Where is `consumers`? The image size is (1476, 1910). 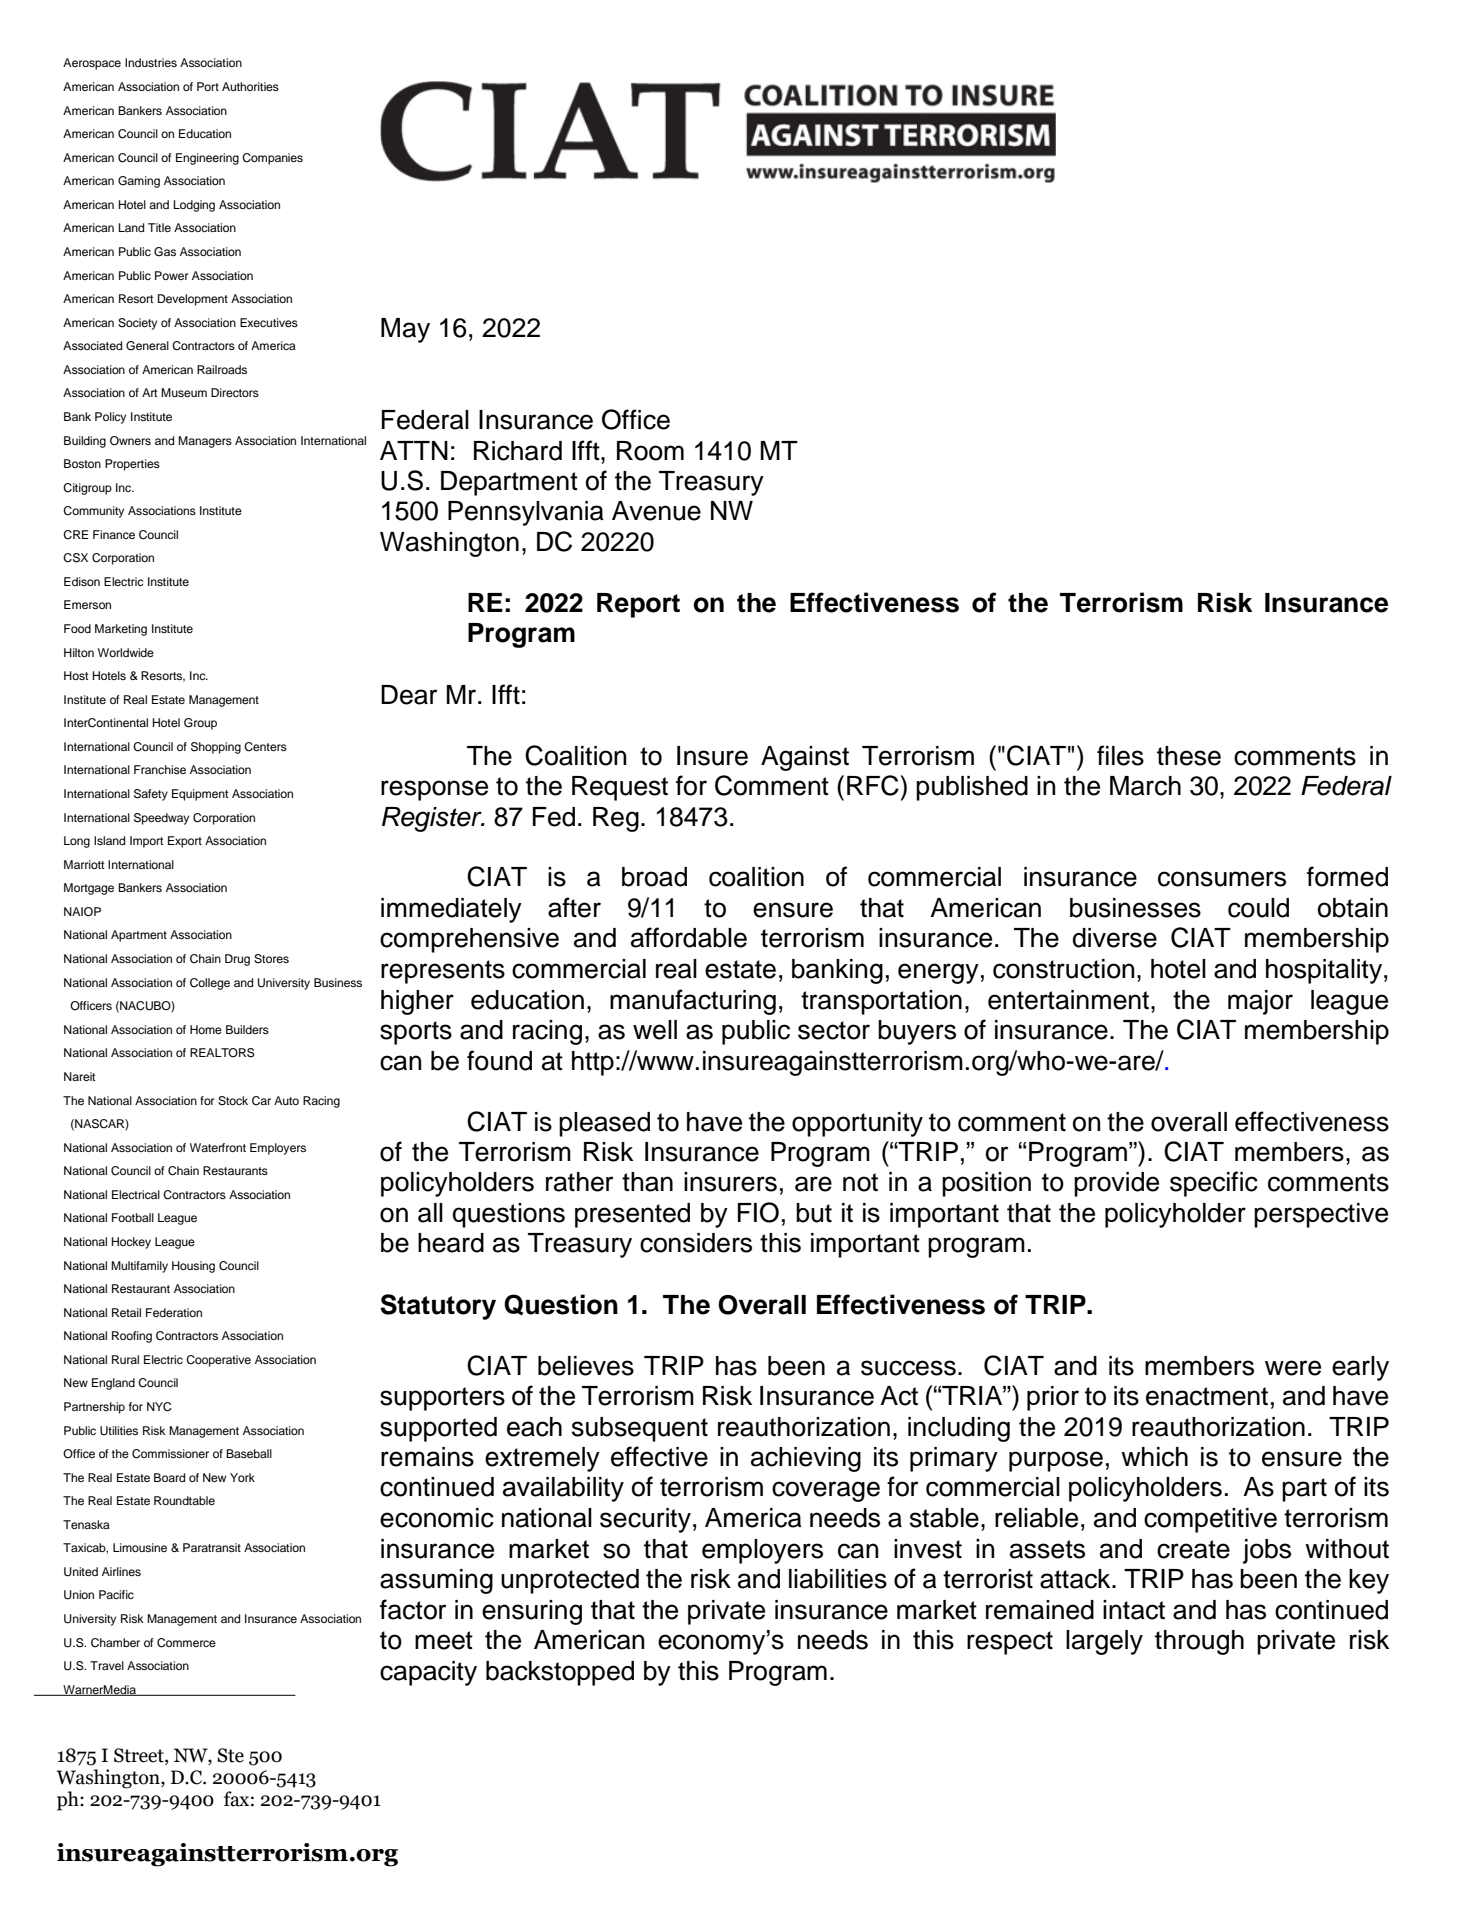 consumers is located at coordinates (1222, 879).
